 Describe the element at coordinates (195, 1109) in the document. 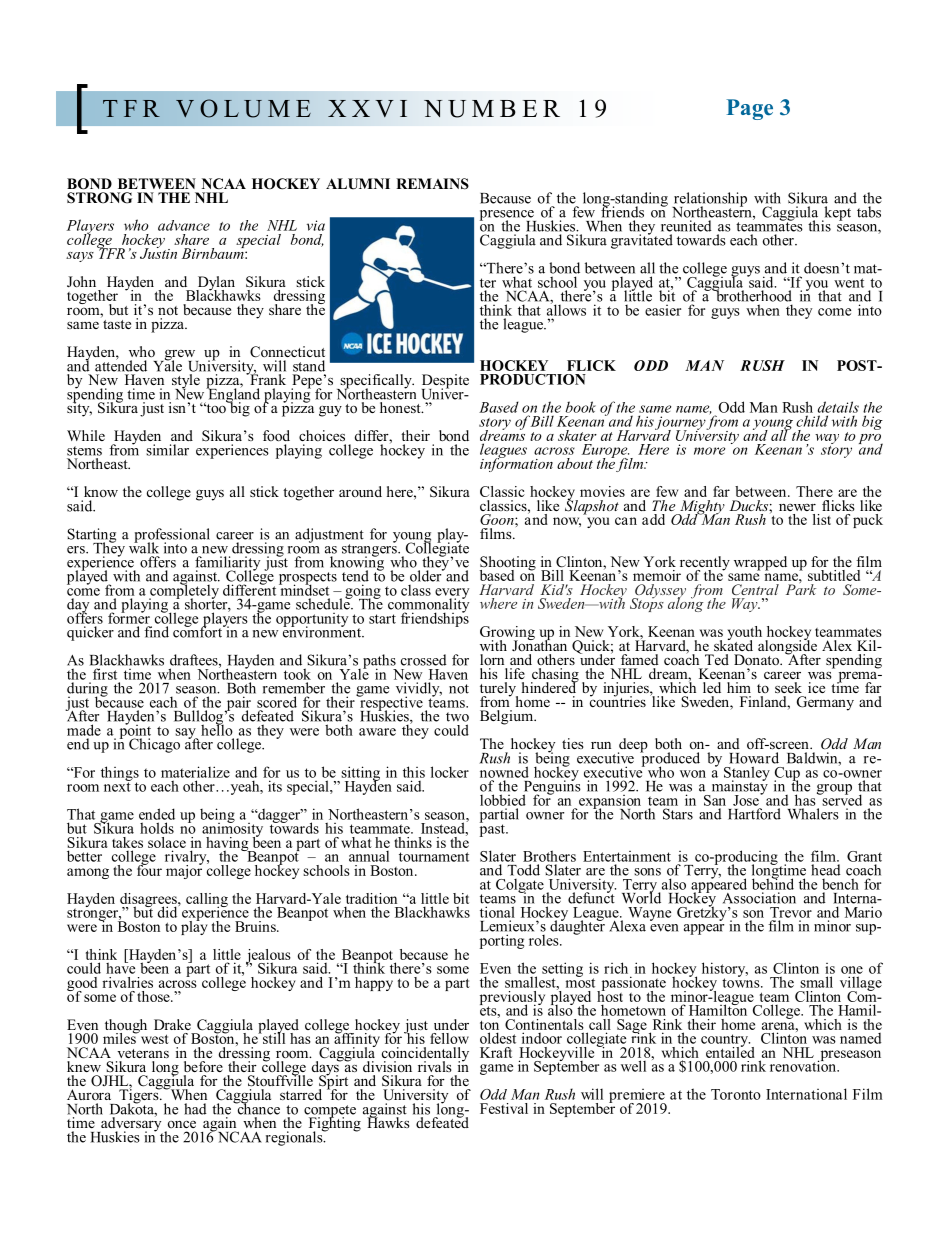

I see `had` at that location.
